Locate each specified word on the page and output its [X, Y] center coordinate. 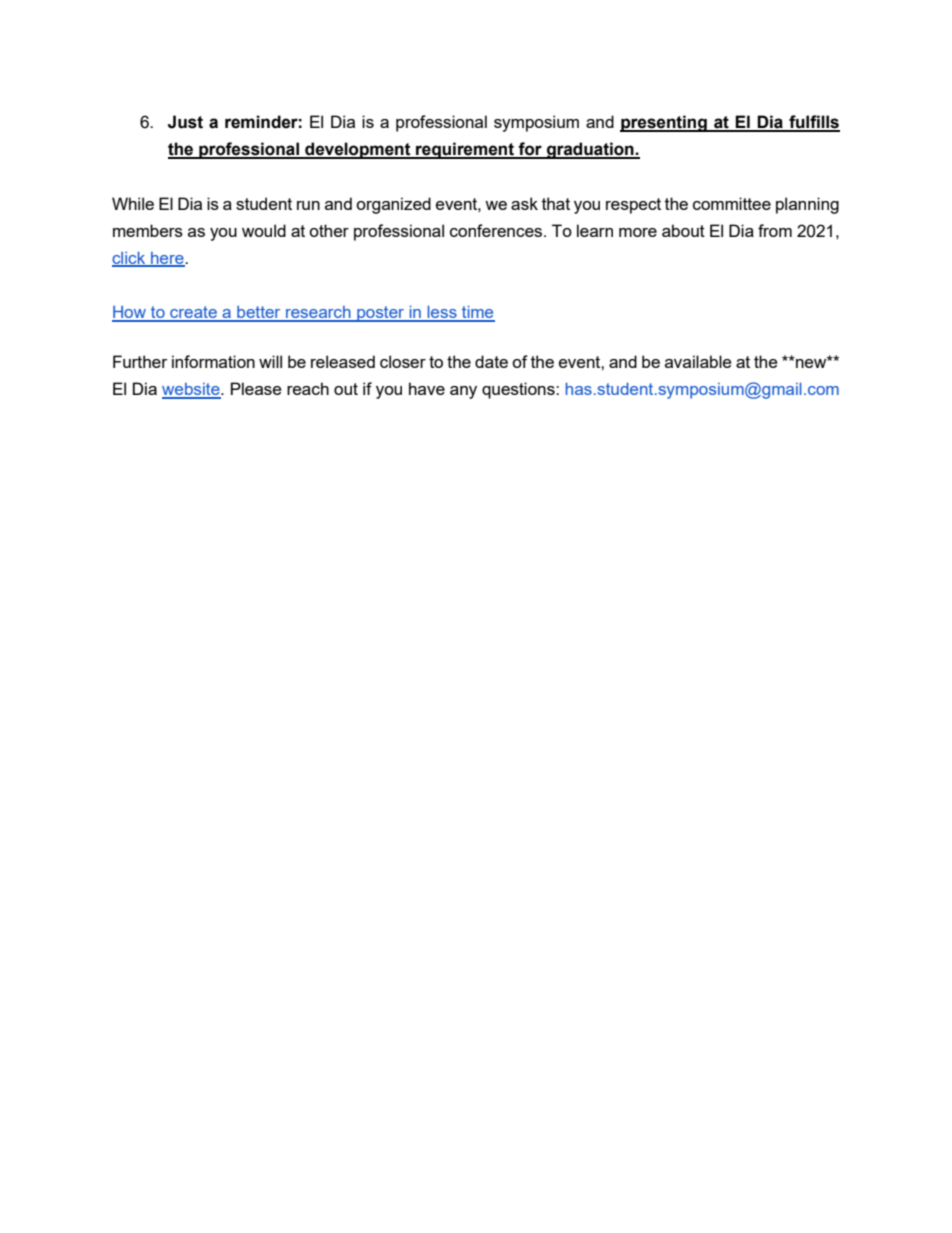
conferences [497, 230]
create [193, 313]
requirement [465, 150]
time [477, 313]
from [775, 230]
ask [524, 203]
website [192, 390]
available [698, 361]
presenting [664, 123]
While [133, 203]
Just [185, 122]
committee [732, 203]
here [167, 259]
